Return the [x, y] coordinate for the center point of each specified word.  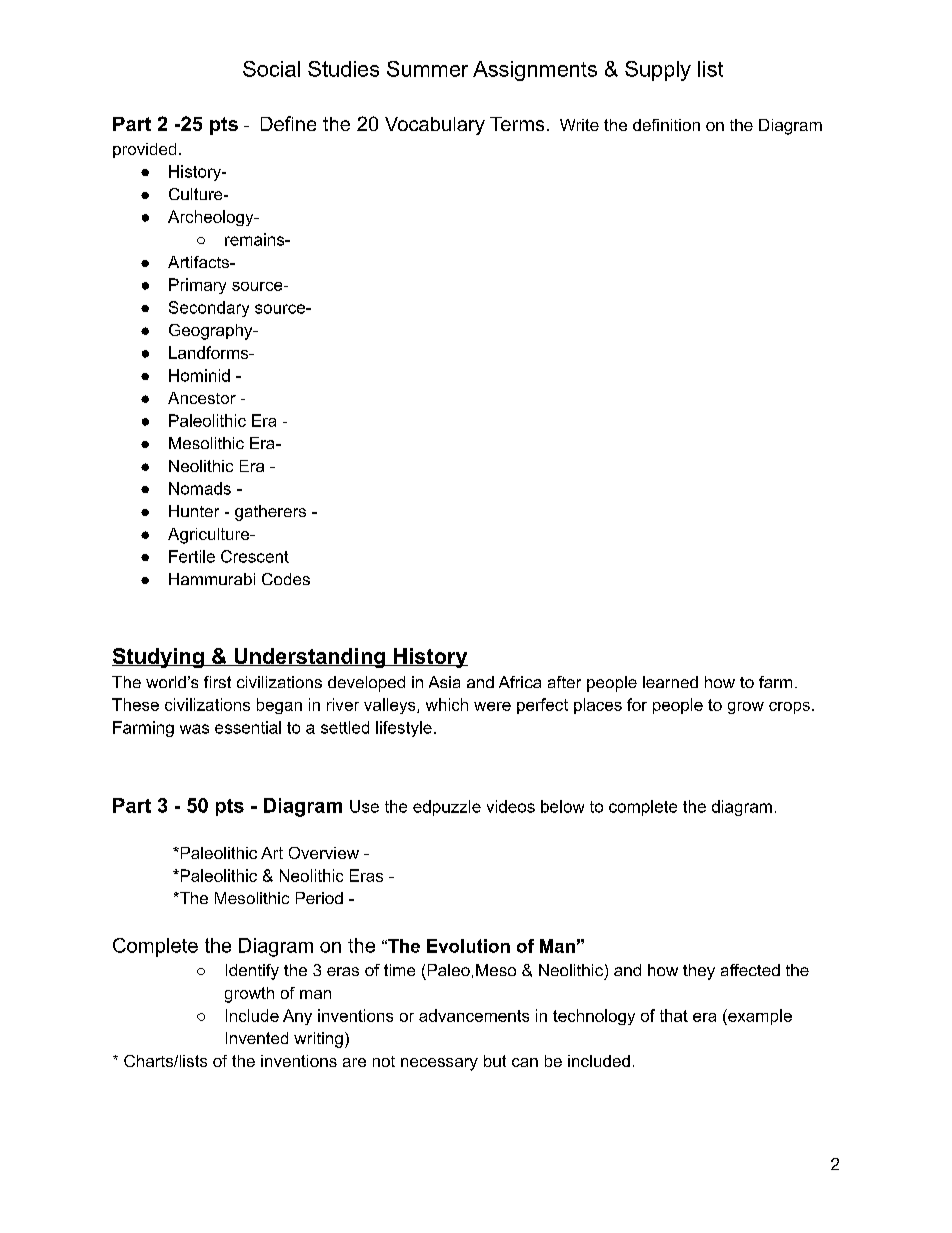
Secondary [209, 309]
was [194, 729]
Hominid [199, 375]
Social [271, 69]
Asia [444, 682]
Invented [257, 1038]
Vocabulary [435, 126]
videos [511, 806]
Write [579, 125]
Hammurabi [212, 579]
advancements [474, 1015]
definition [666, 125]
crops [789, 708]
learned [670, 682]
